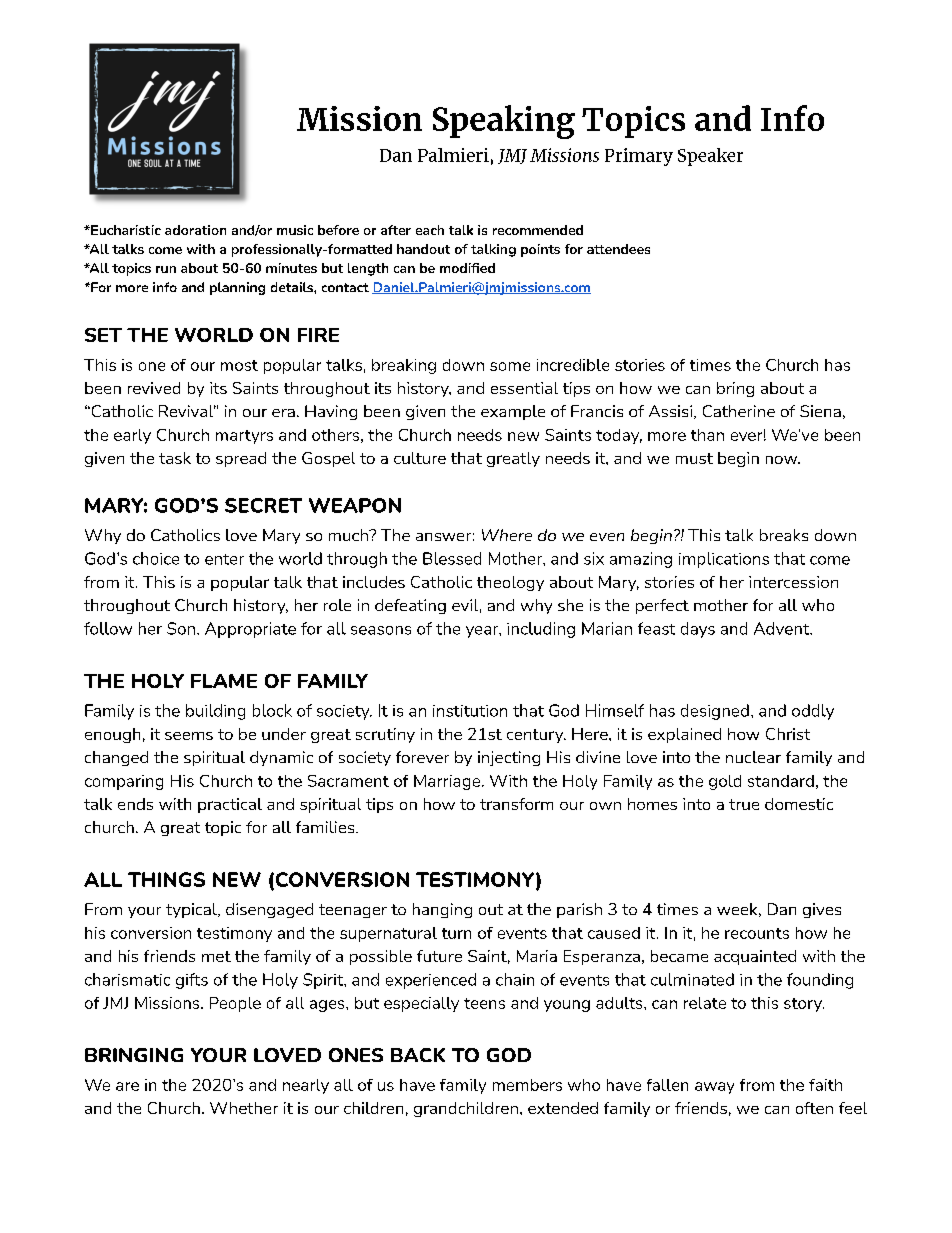 This screenshot has width=952, height=1233. What do you see at coordinates (710, 157) in the screenshot?
I see `Speaker` at bounding box center [710, 157].
